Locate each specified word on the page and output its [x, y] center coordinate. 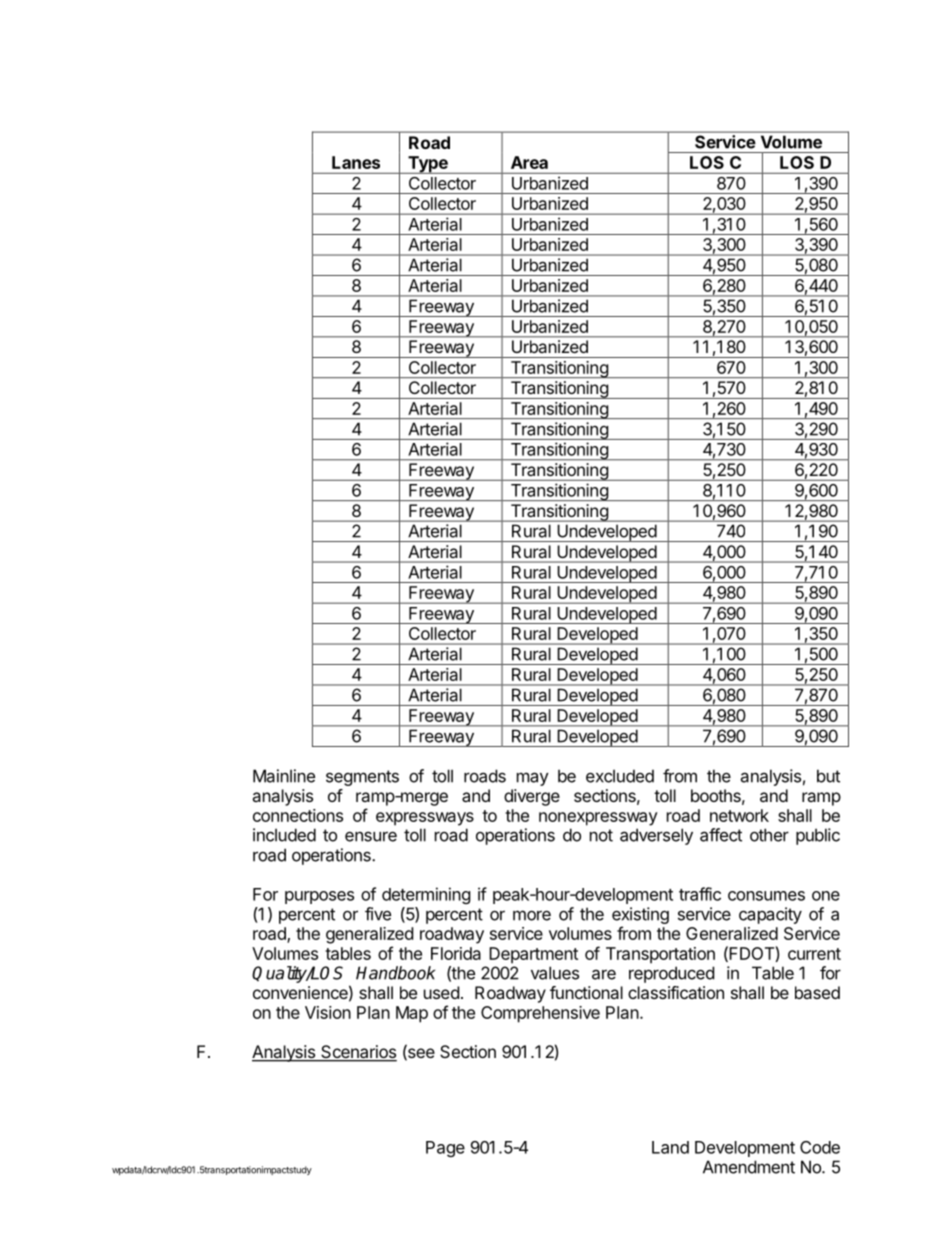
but [828, 776]
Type [428, 165]
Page [445, 1149]
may [533, 779]
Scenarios [358, 1053]
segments [362, 778]
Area [529, 162]
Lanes [356, 162]
